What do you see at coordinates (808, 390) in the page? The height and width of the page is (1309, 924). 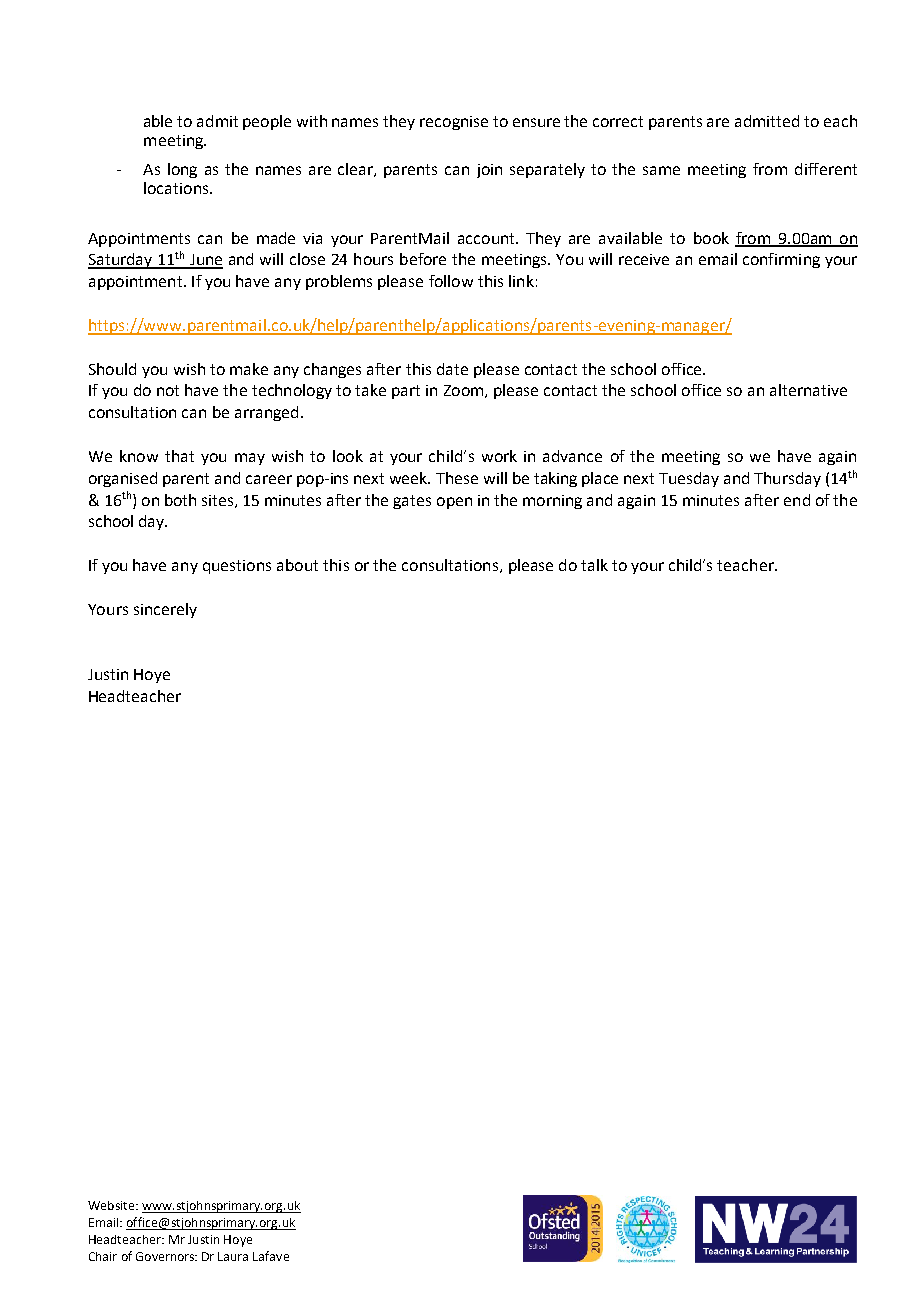 I see `alternative` at bounding box center [808, 390].
